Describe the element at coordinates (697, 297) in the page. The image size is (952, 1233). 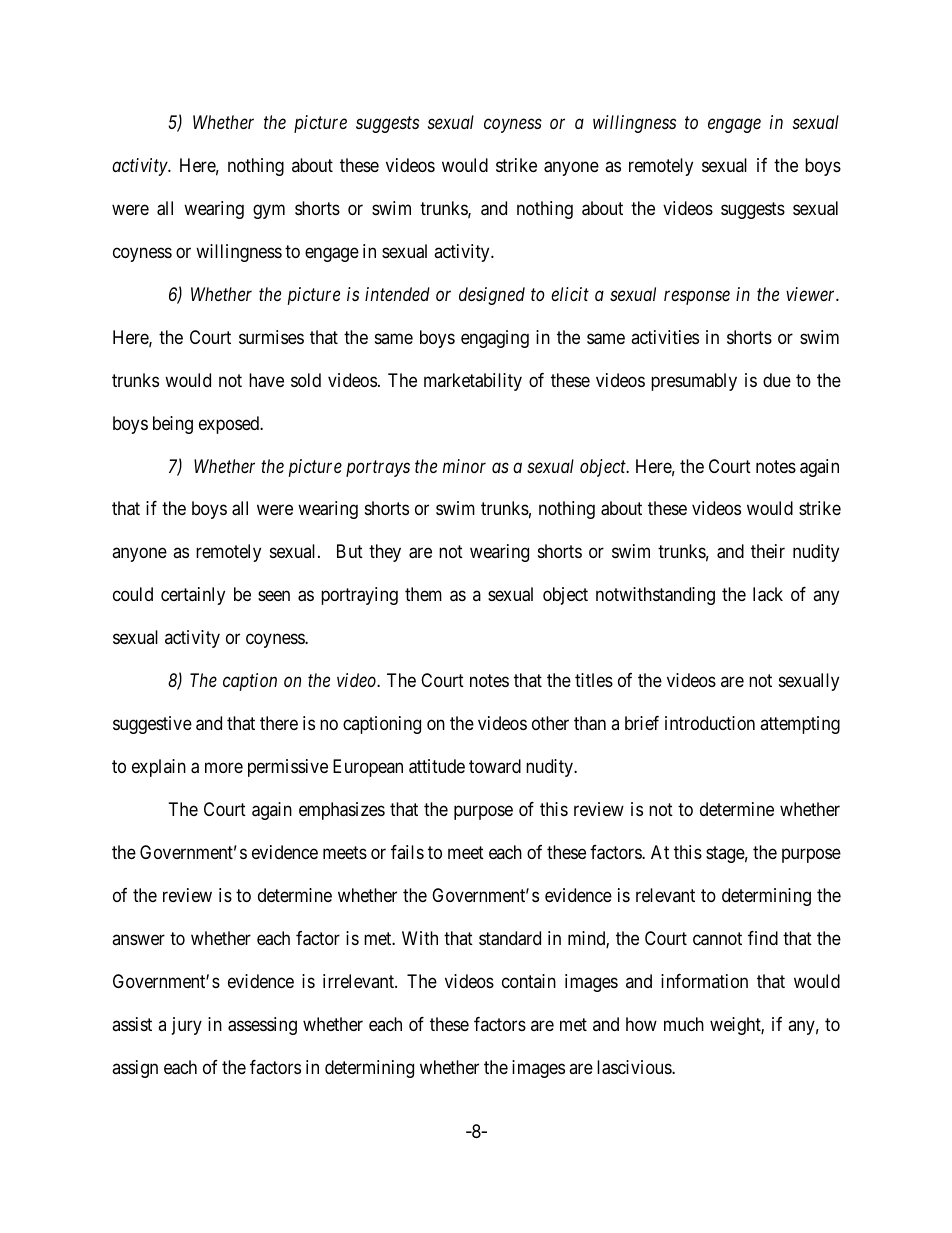
I see `response` at that location.
